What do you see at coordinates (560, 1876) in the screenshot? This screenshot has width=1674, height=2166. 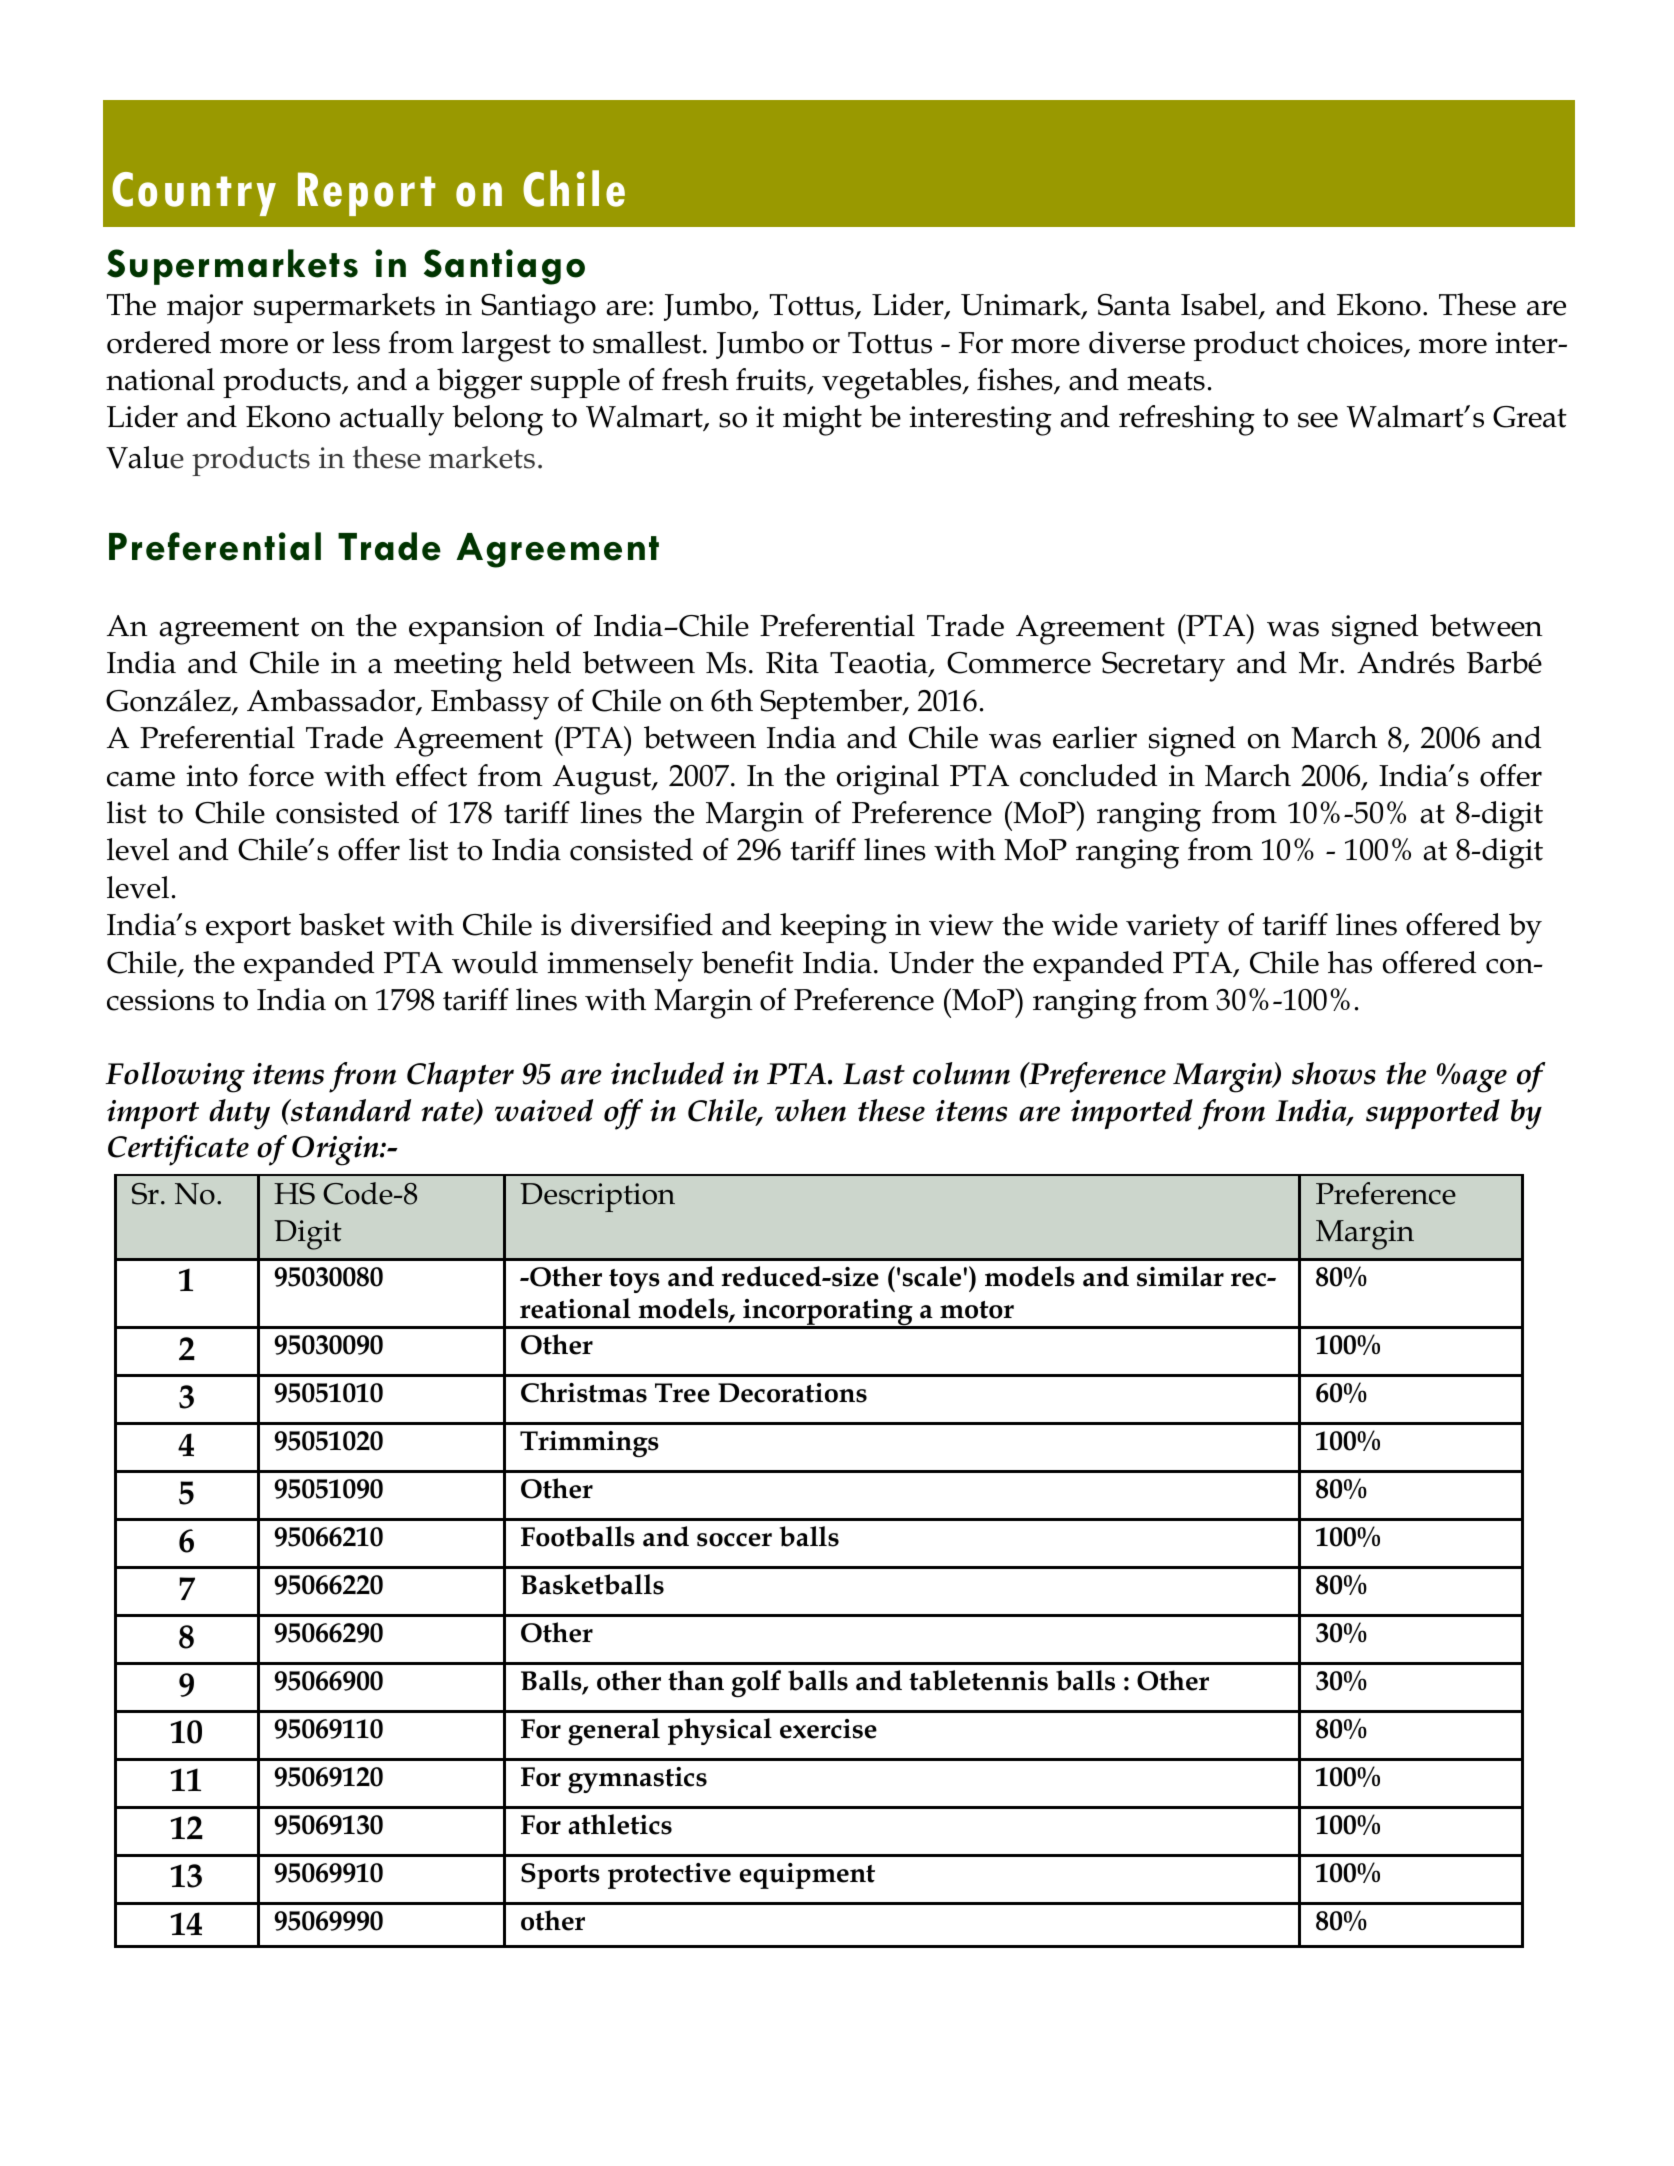 I see `Sports` at bounding box center [560, 1876].
